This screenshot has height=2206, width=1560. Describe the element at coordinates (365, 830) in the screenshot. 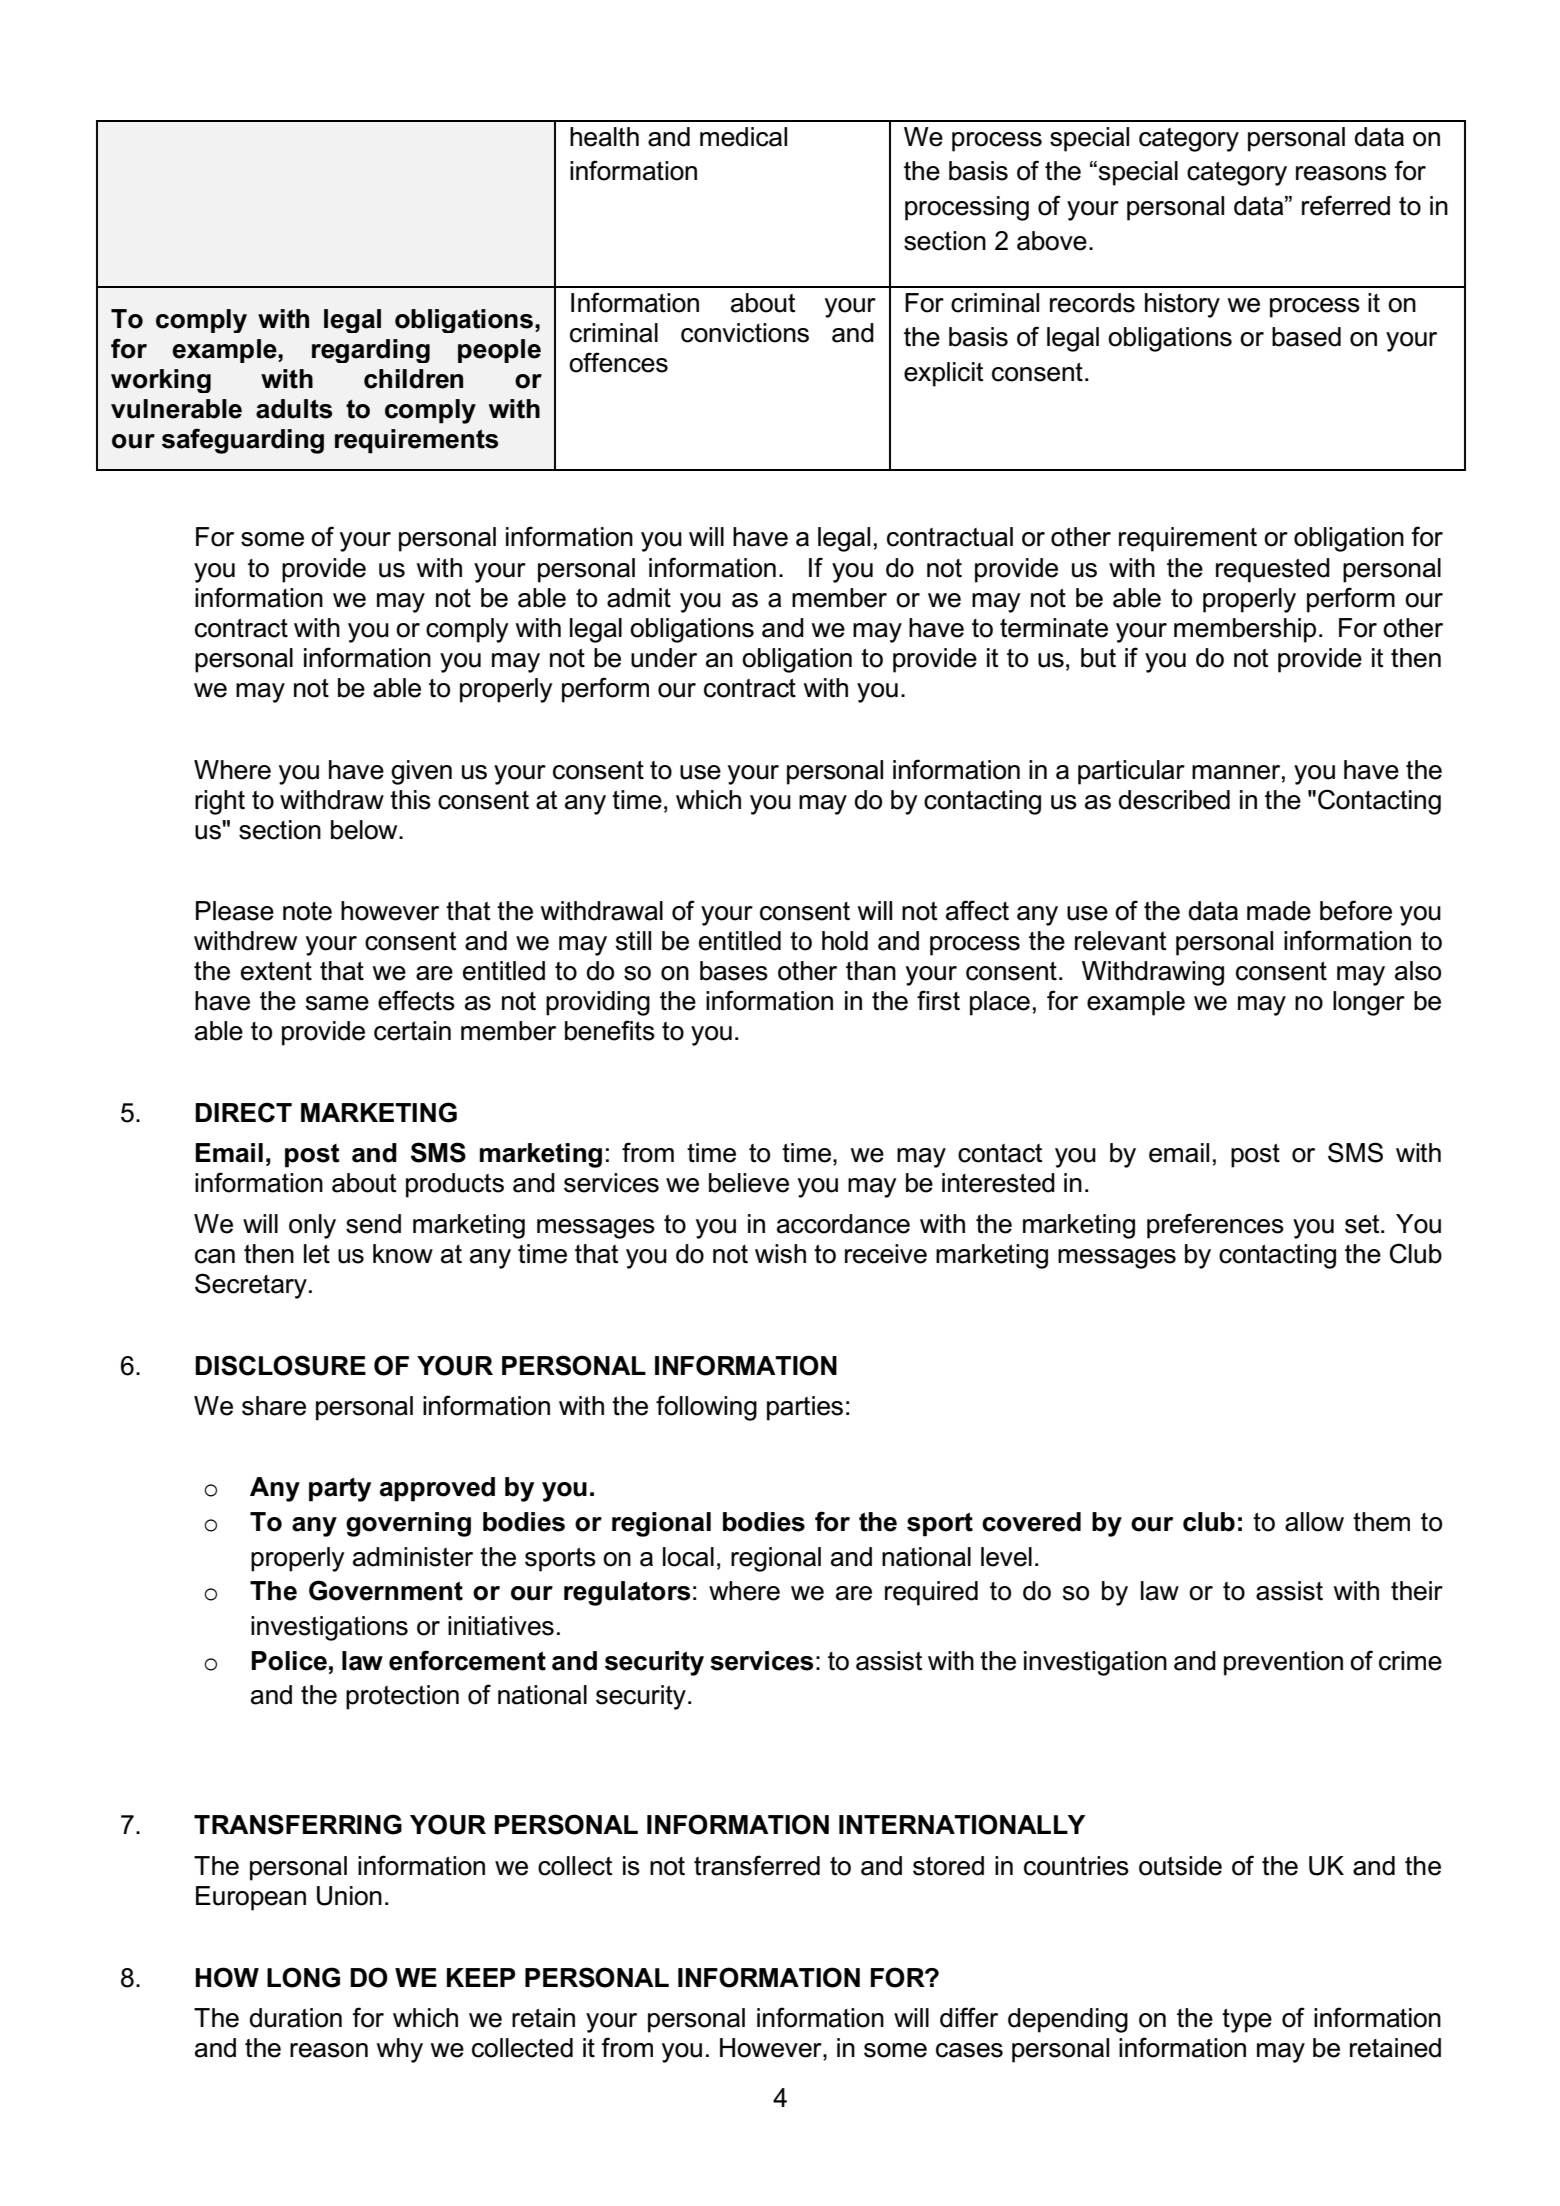

I see `below` at that location.
